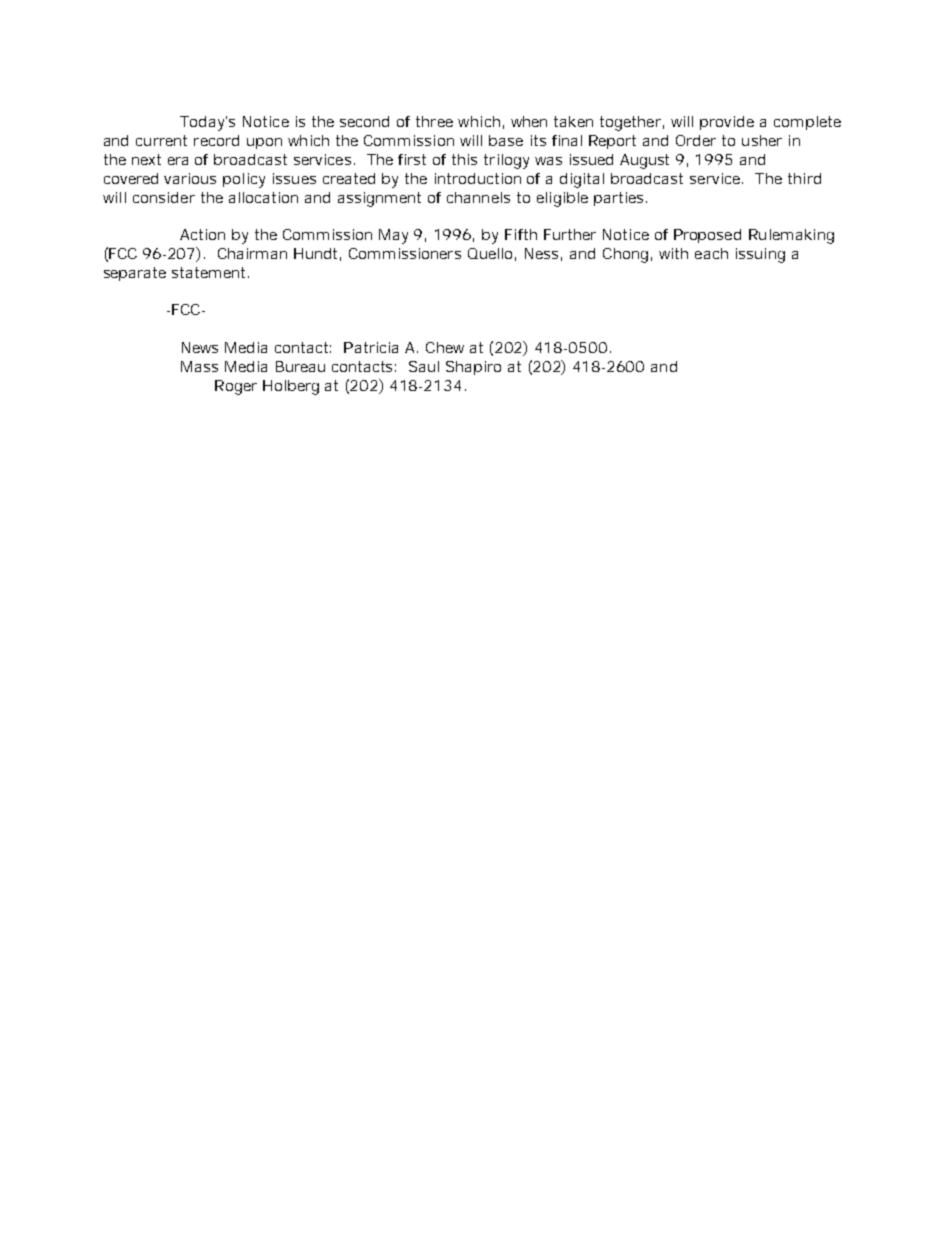 The height and width of the screenshot is (1233, 952). Describe the element at coordinates (727, 123) in the screenshot. I see `provide` at that location.
